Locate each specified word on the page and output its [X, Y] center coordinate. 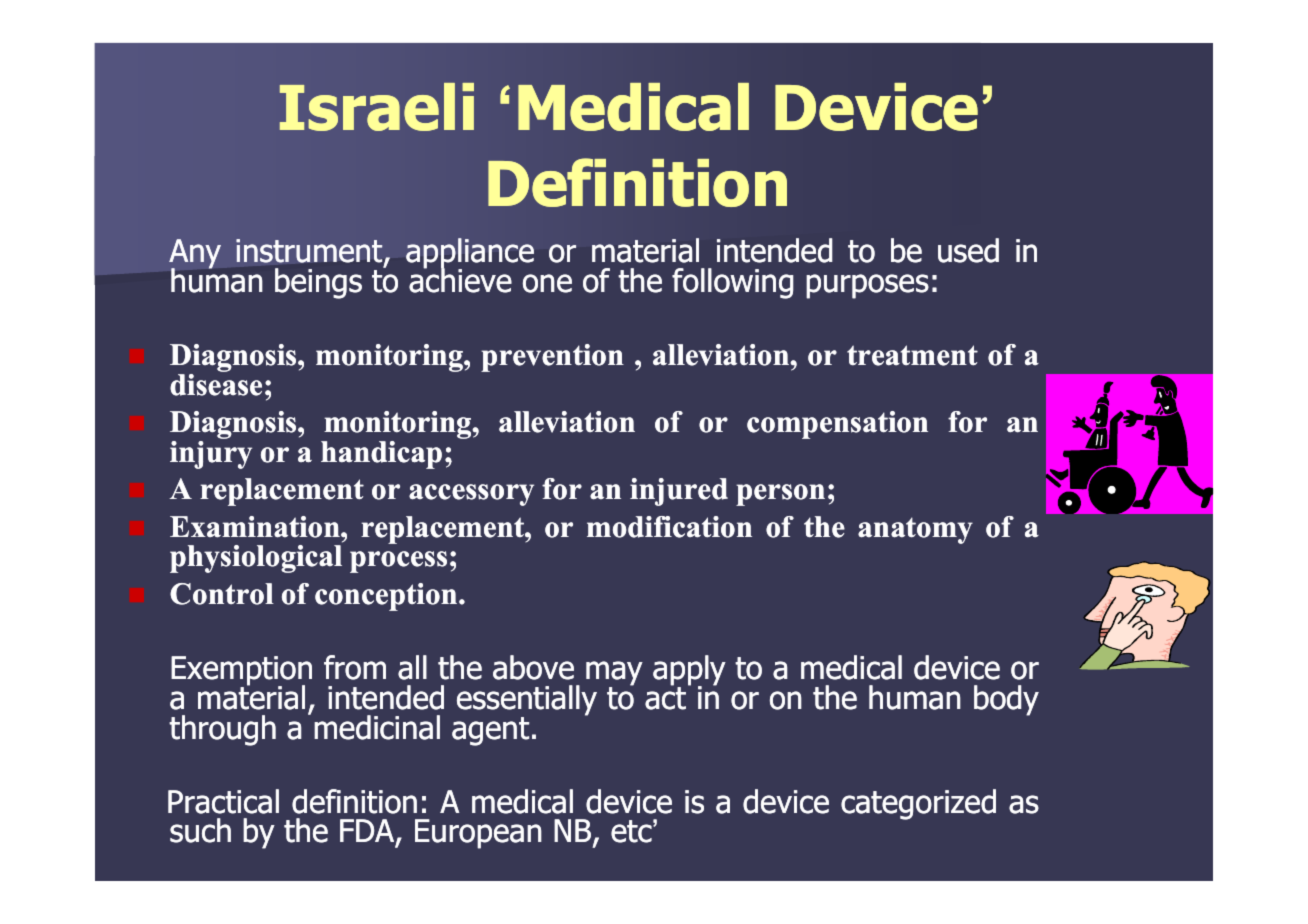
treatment [912, 355]
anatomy [915, 530]
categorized [918, 804]
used [968, 250]
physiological [256, 559]
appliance [470, 254]
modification [669, 527]
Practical [223, 801]
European [478, 834]
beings [318, 283]
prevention [552, 358]
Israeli [377, 107]
